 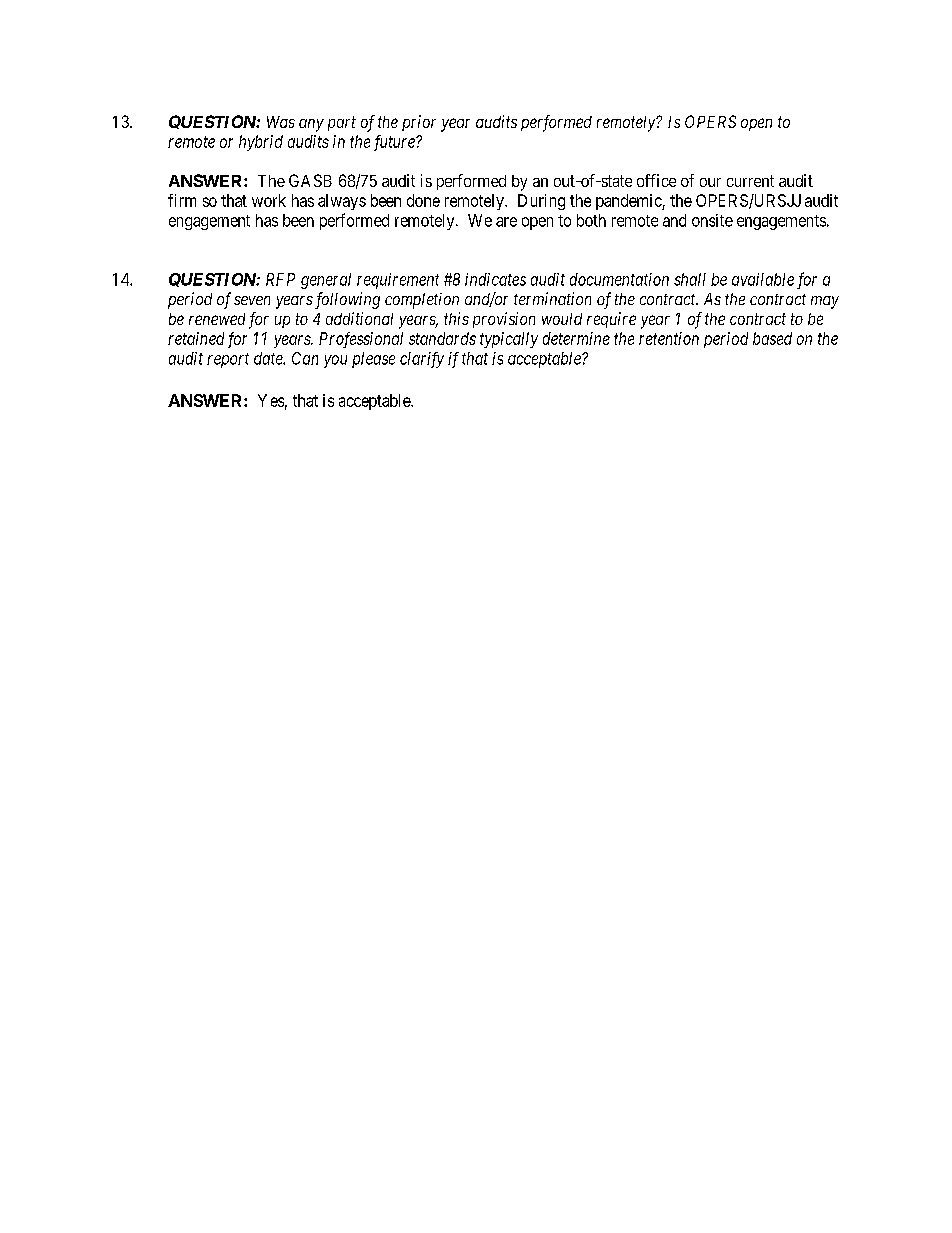 What do you see at coordinates (772, 338) in the screenshot?
I see `based` at bounding box center [772, 338].
